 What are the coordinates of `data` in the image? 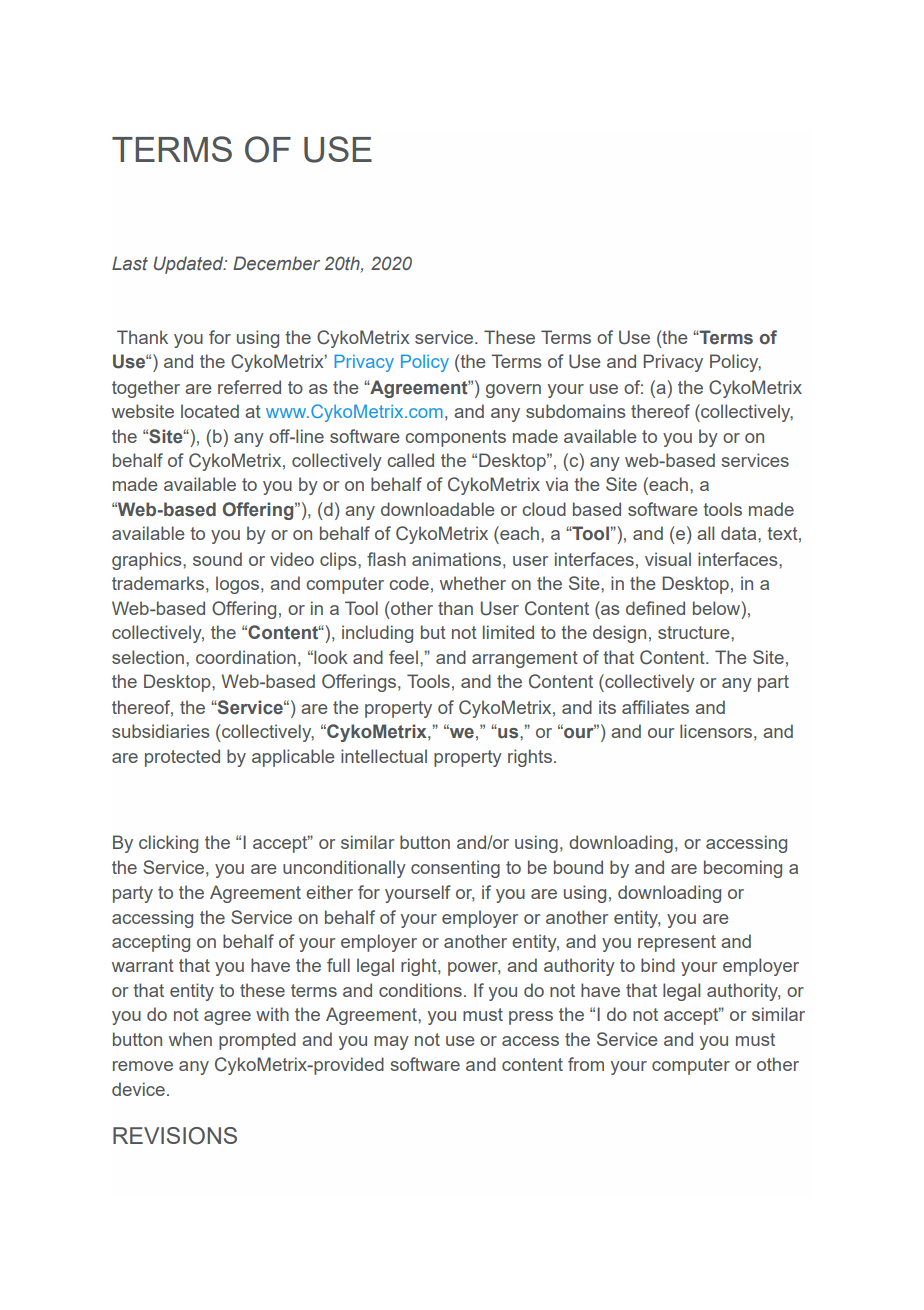 It's located at (740, 533).
